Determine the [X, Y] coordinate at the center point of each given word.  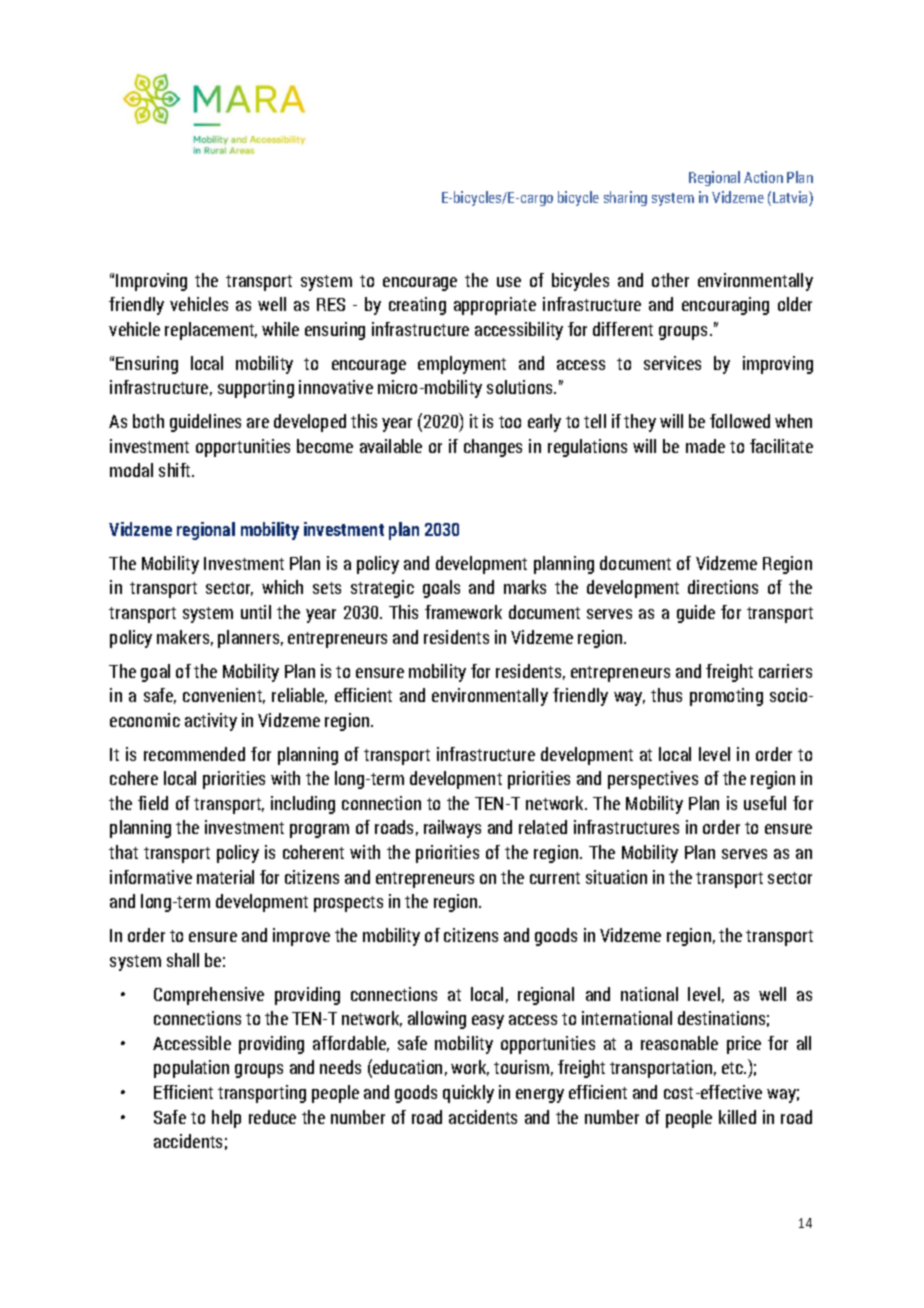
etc [734, 1068]
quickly [468, 1094]
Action [763, 177]
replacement [211, 331]
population [191, 1069]
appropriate [495, 306]
